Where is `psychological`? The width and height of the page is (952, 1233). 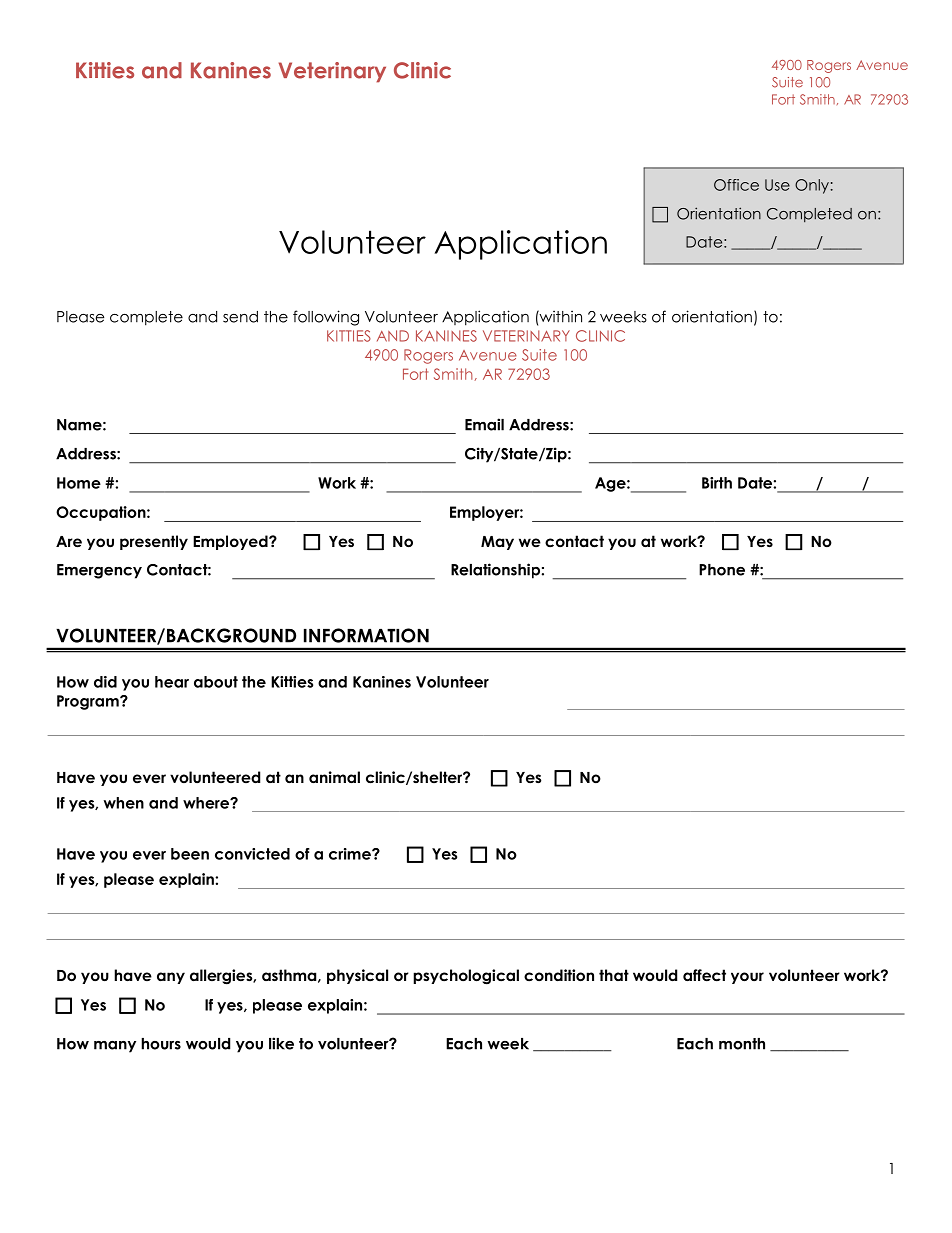 psychological is located at coordinates (466, 977).
